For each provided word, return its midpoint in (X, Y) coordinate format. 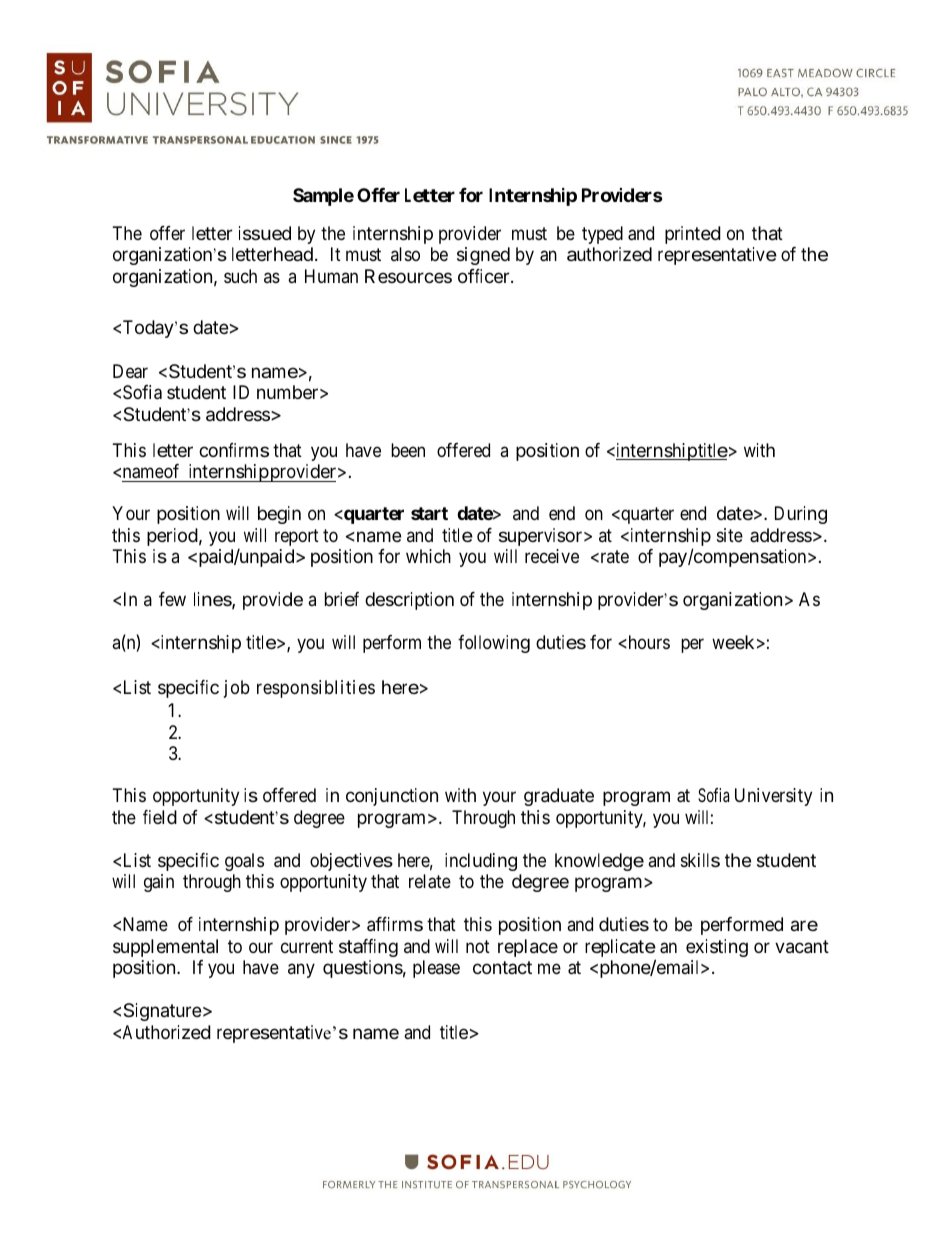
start (429, 513)
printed (693, 235)
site (730, 535)
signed (483, 256)
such (240, 276)
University (773, 797)
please (436, 969)
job (237, 689)
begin (279, 515)
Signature (163, 1012)
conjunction (392, 797)
